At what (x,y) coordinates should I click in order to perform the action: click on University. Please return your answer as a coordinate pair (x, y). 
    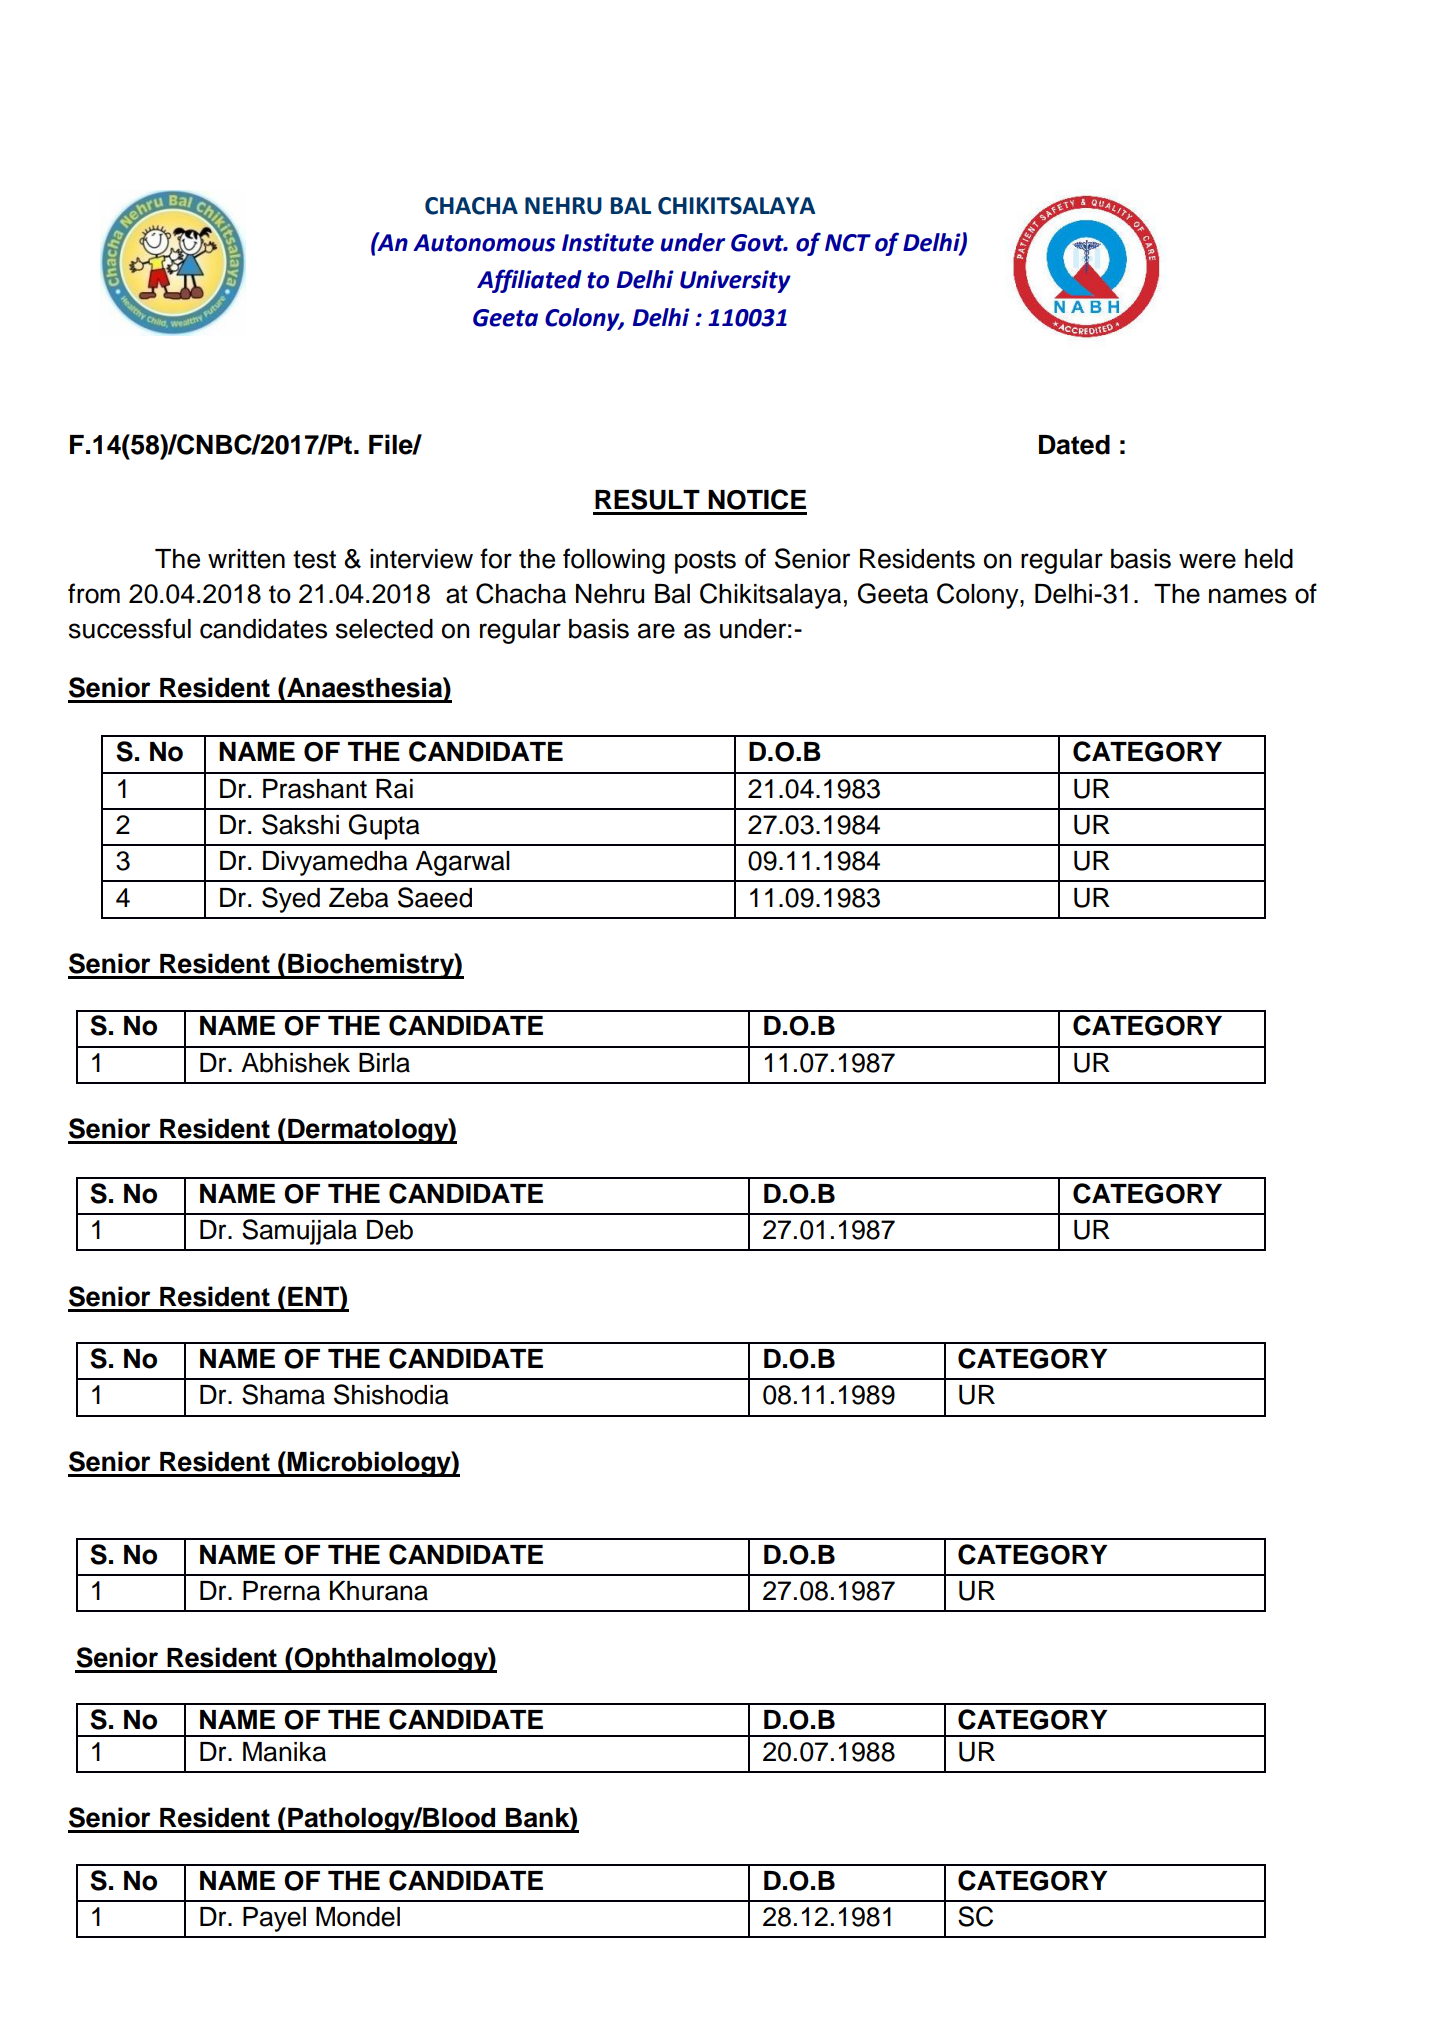
    Looking at the image, I should click on (735, 281).
